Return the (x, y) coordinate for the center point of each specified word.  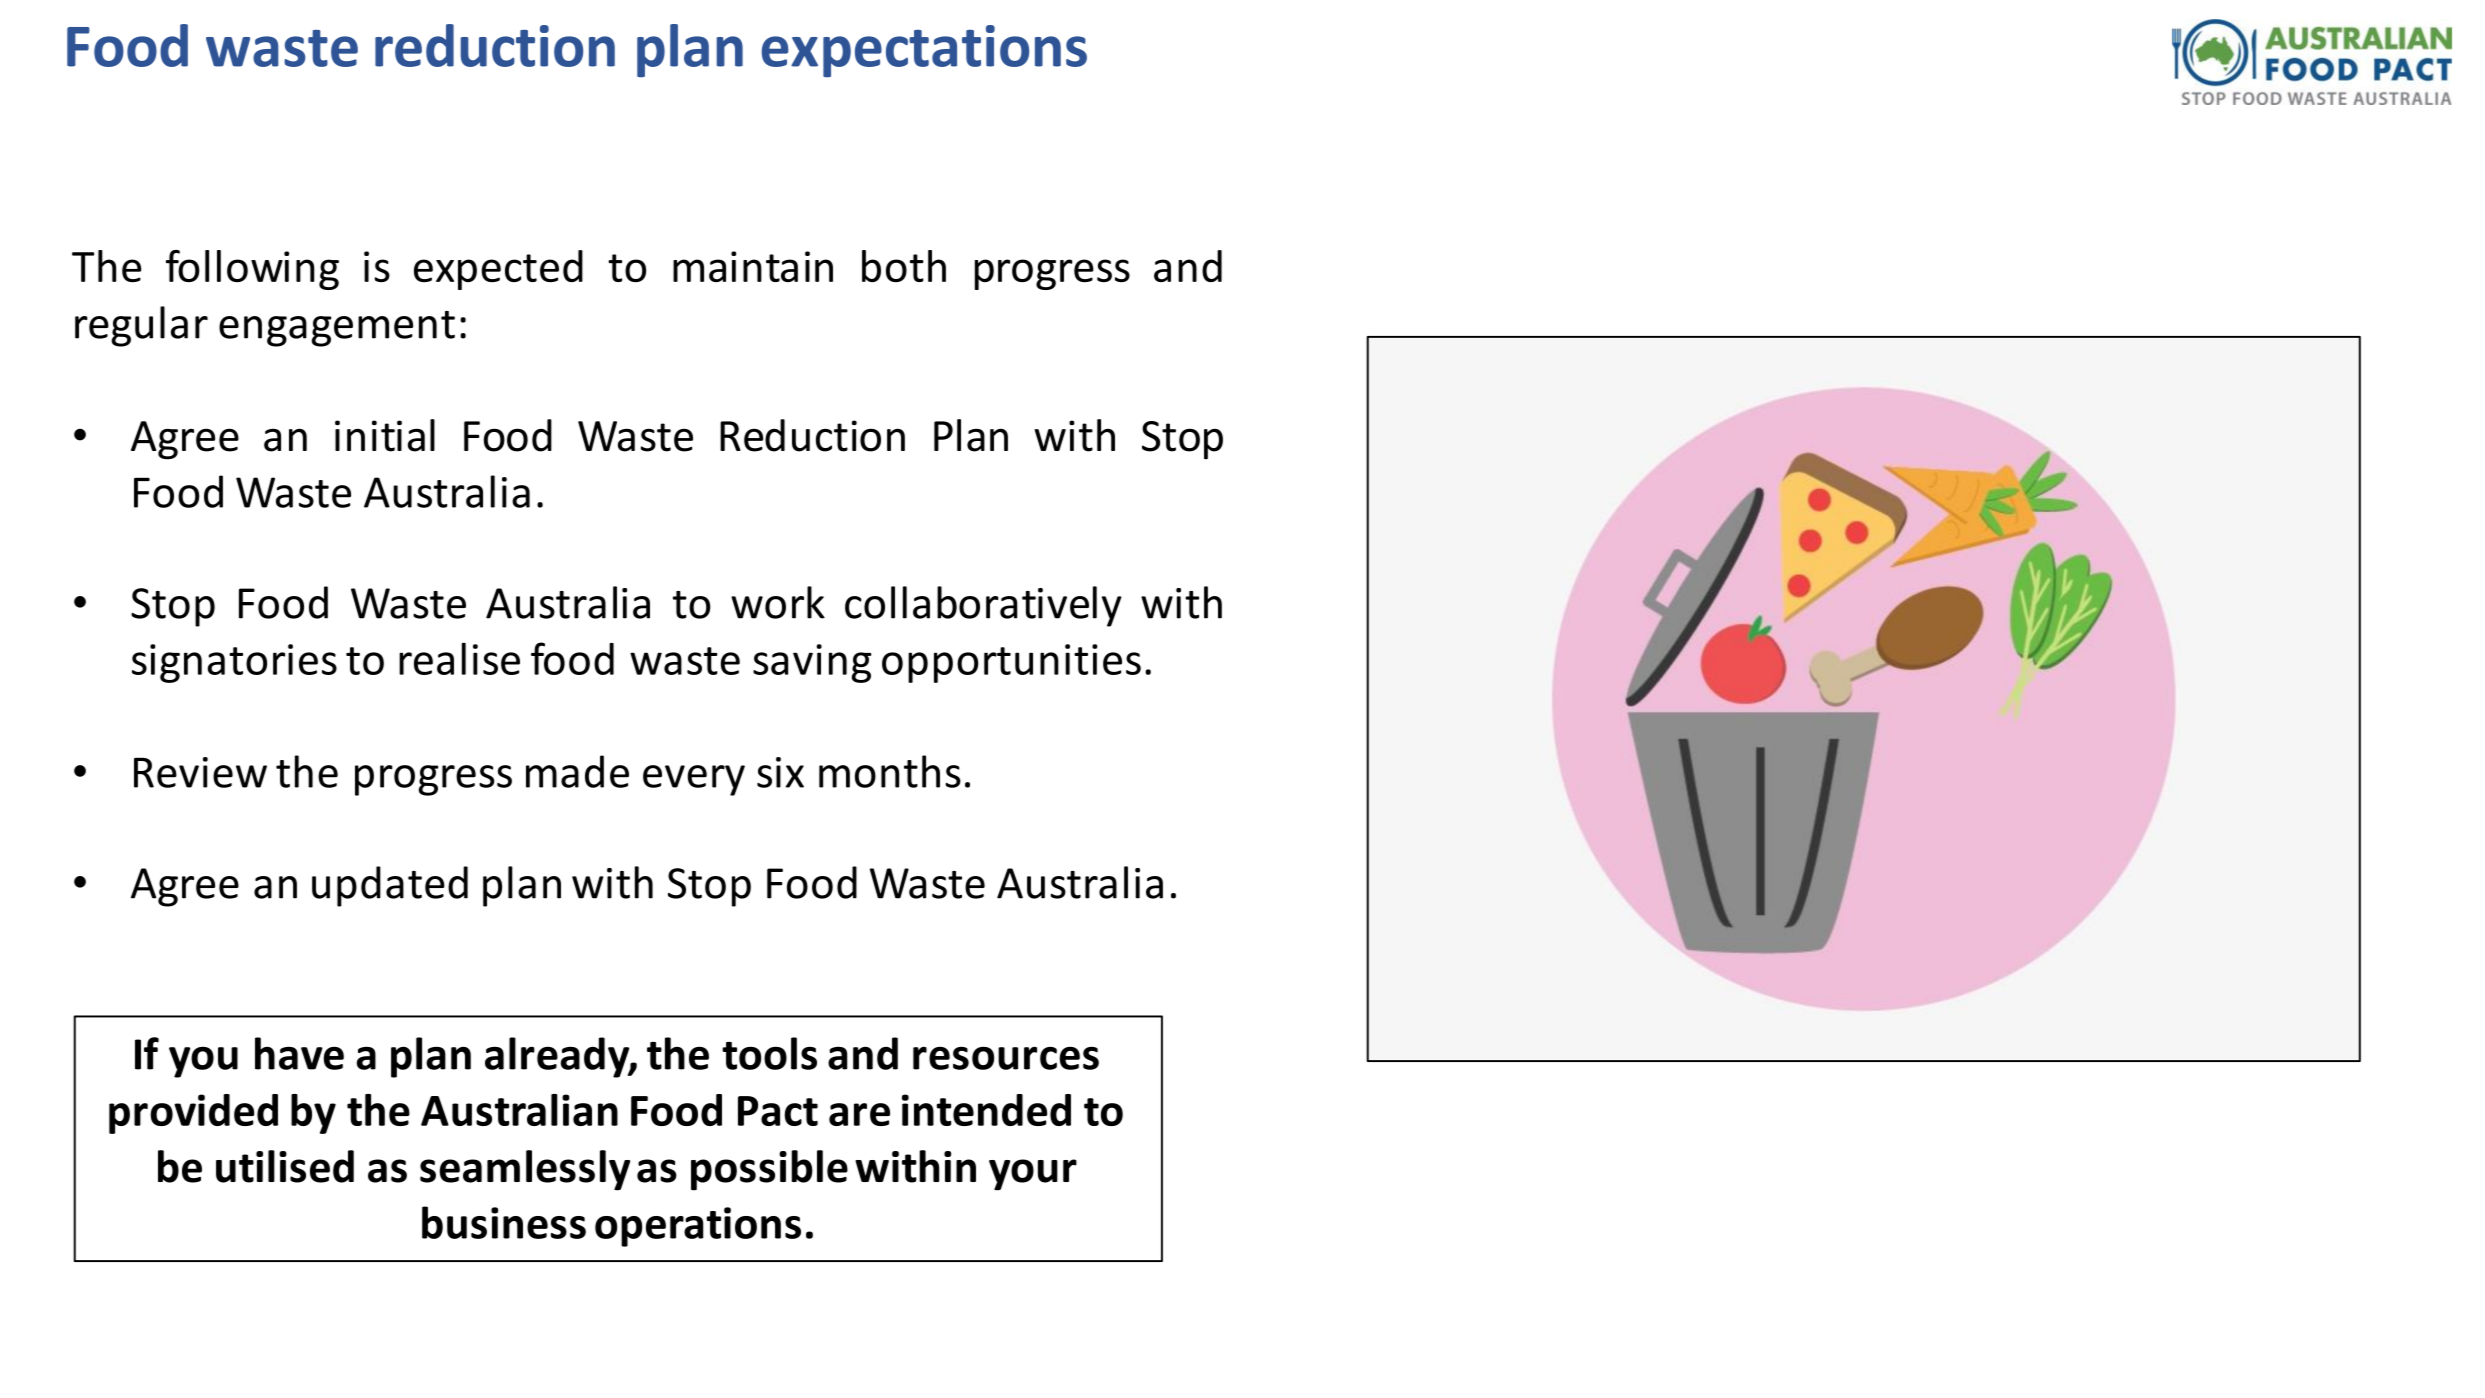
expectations (924, 51)
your (1033, 1175)
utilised (285, 1166)
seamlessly (525, 1170)
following (252, 270)
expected (498, 270)
